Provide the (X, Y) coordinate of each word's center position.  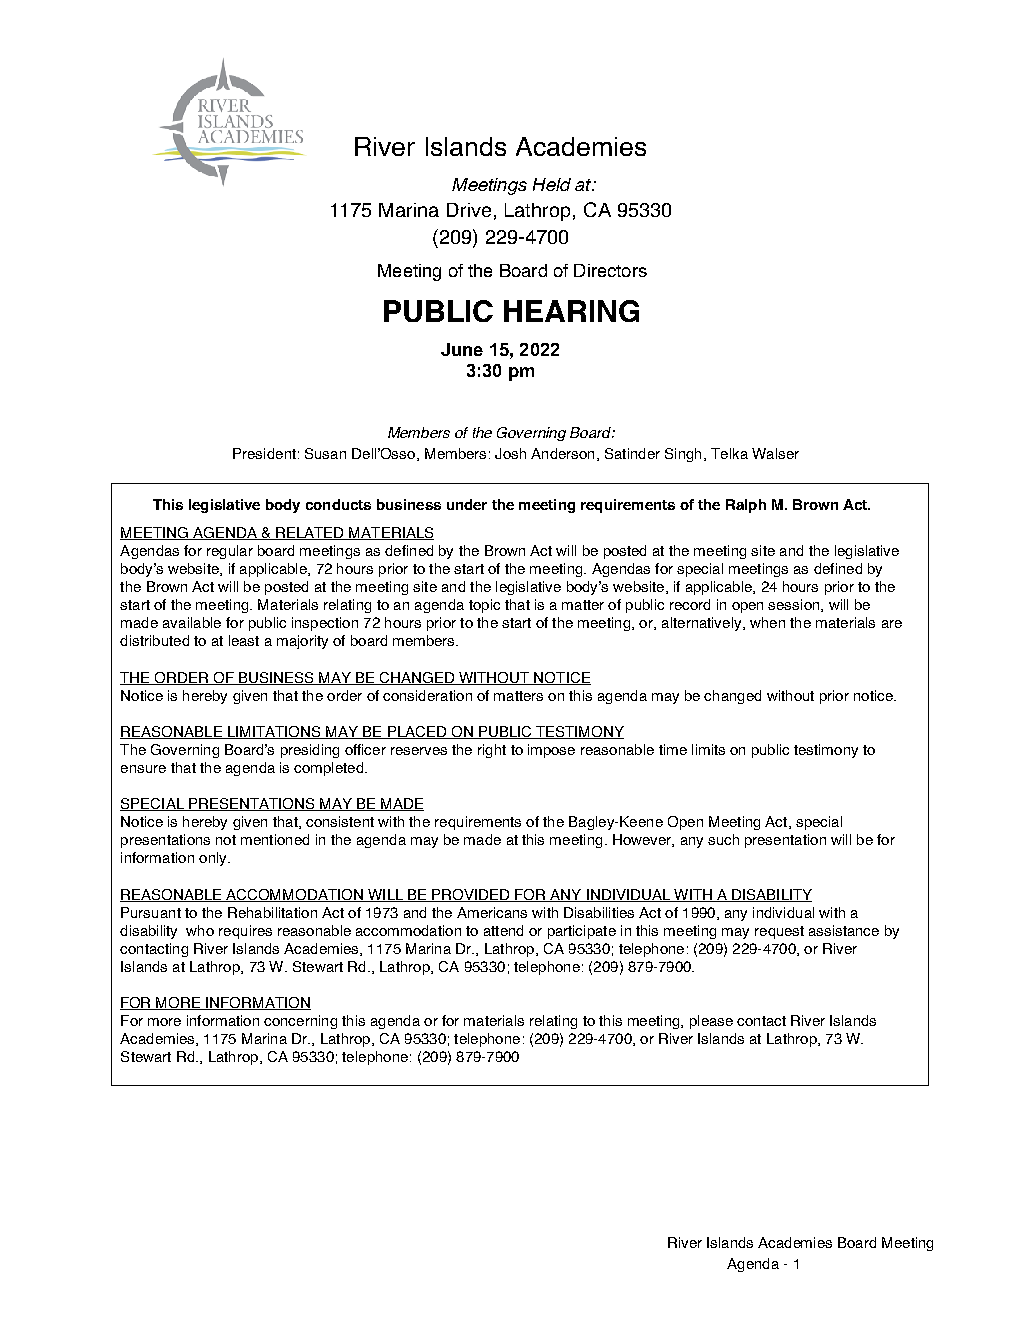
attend (503, 930)
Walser (775, 453)
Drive (469, 210)
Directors (610, 270)
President (264, 453)
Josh (510, 453)
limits (708, 749)
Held (552, 184)
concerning (300, 1022)
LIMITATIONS (274, 732)
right (492, 751)
